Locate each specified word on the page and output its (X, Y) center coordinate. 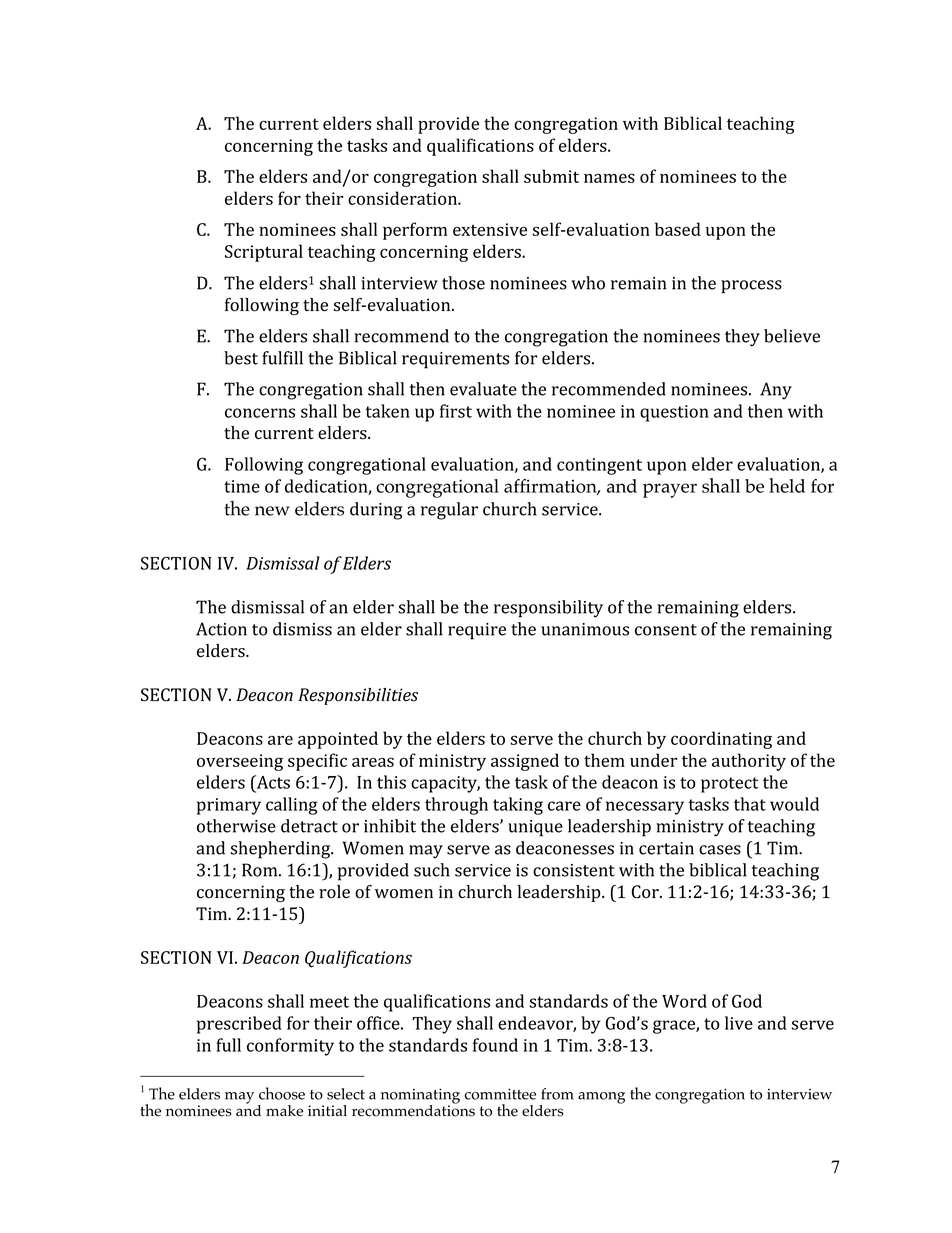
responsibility (548, 609)
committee (500, 1094)
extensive (490, 229)
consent (666, 630)
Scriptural (264, 253)
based (678, 229)
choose (282, 1093)
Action (221, 629)
